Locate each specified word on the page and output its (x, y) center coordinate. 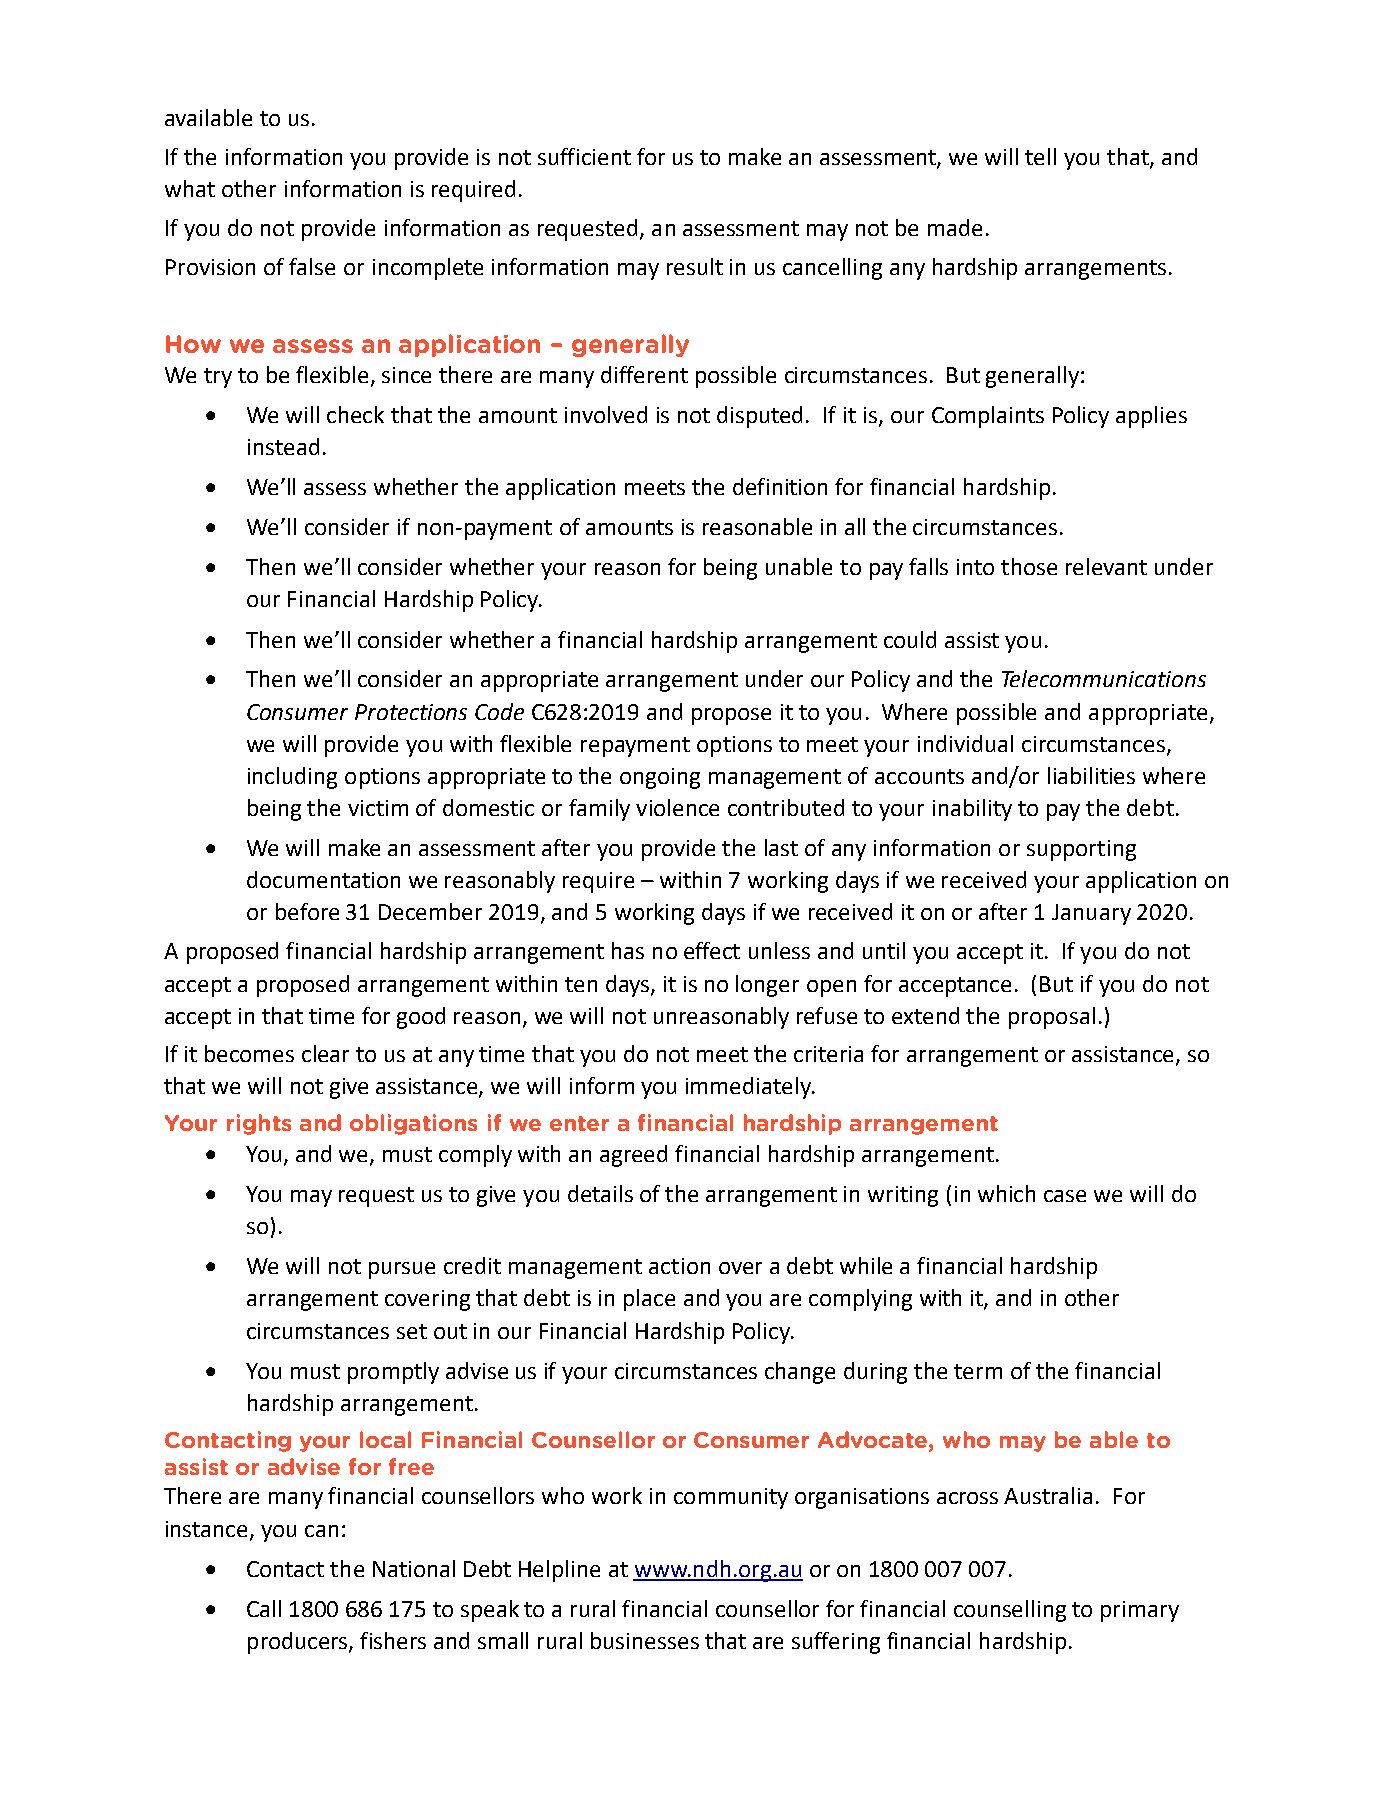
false (312, 266)
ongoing (660, 778)
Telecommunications (1104, 678)
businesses (645, 1640)
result (695, 266)
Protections (411, 712)
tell (1040, 156)
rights (259, 1124)
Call (264, 1608)
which (1006, 1193)
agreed (633, 1156)
